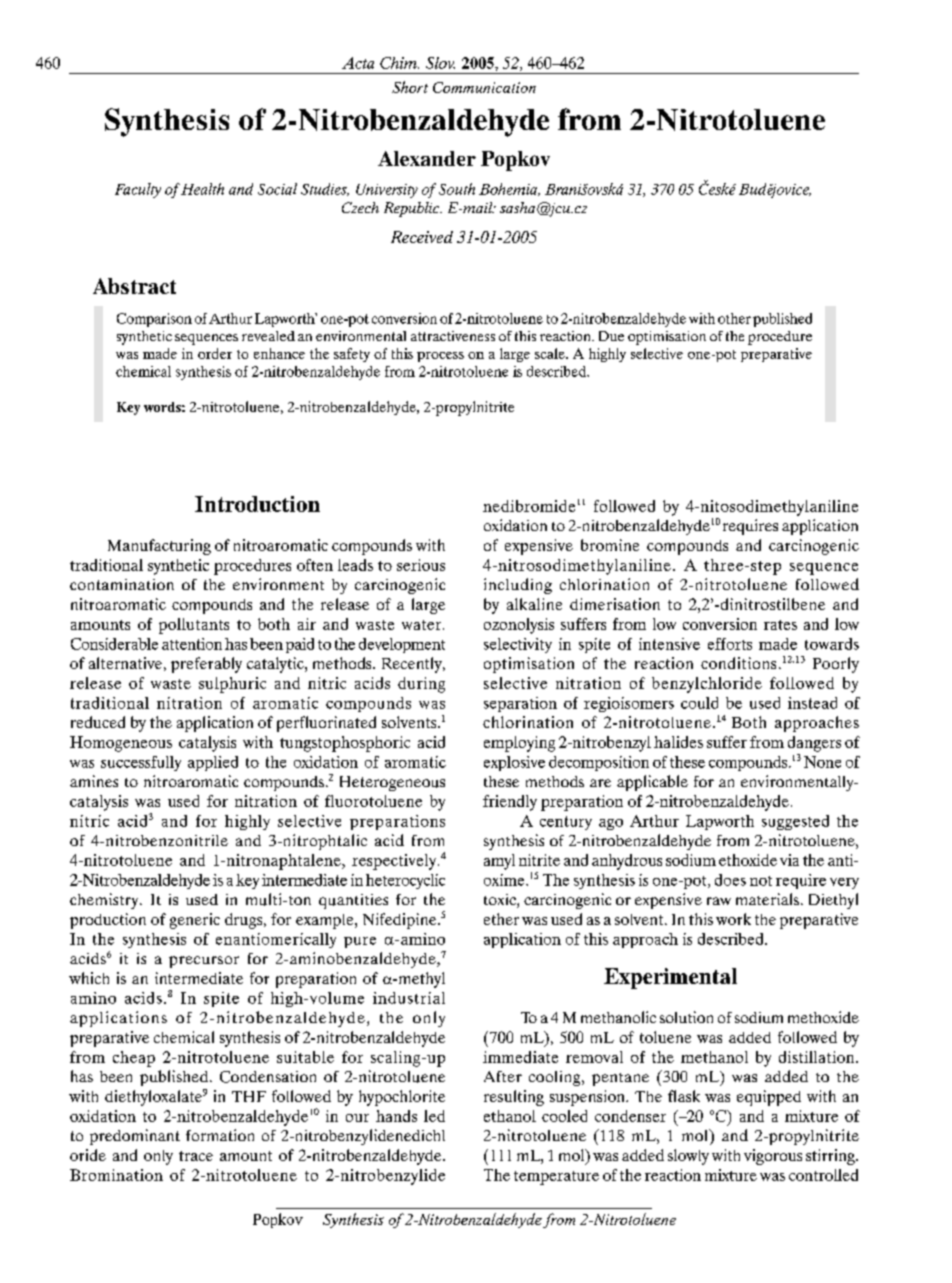  What do you see at coordinates (202, 189) in the page?
I see `Health` at bounding box center [202, 189].
